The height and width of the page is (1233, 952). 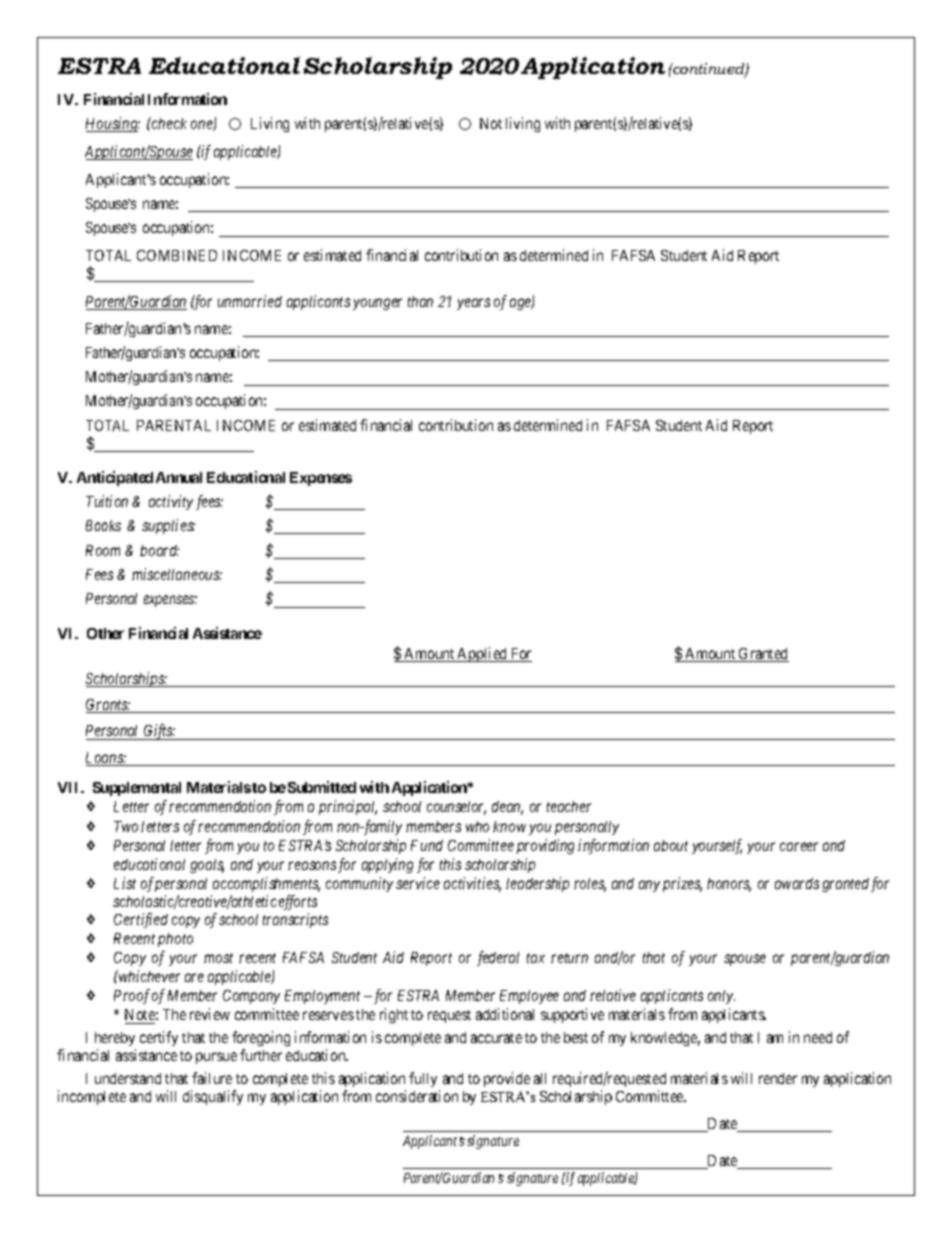 What do you see at coordinates (420, 301) in the page?
I see `than` at bounding box center [420, 301].
